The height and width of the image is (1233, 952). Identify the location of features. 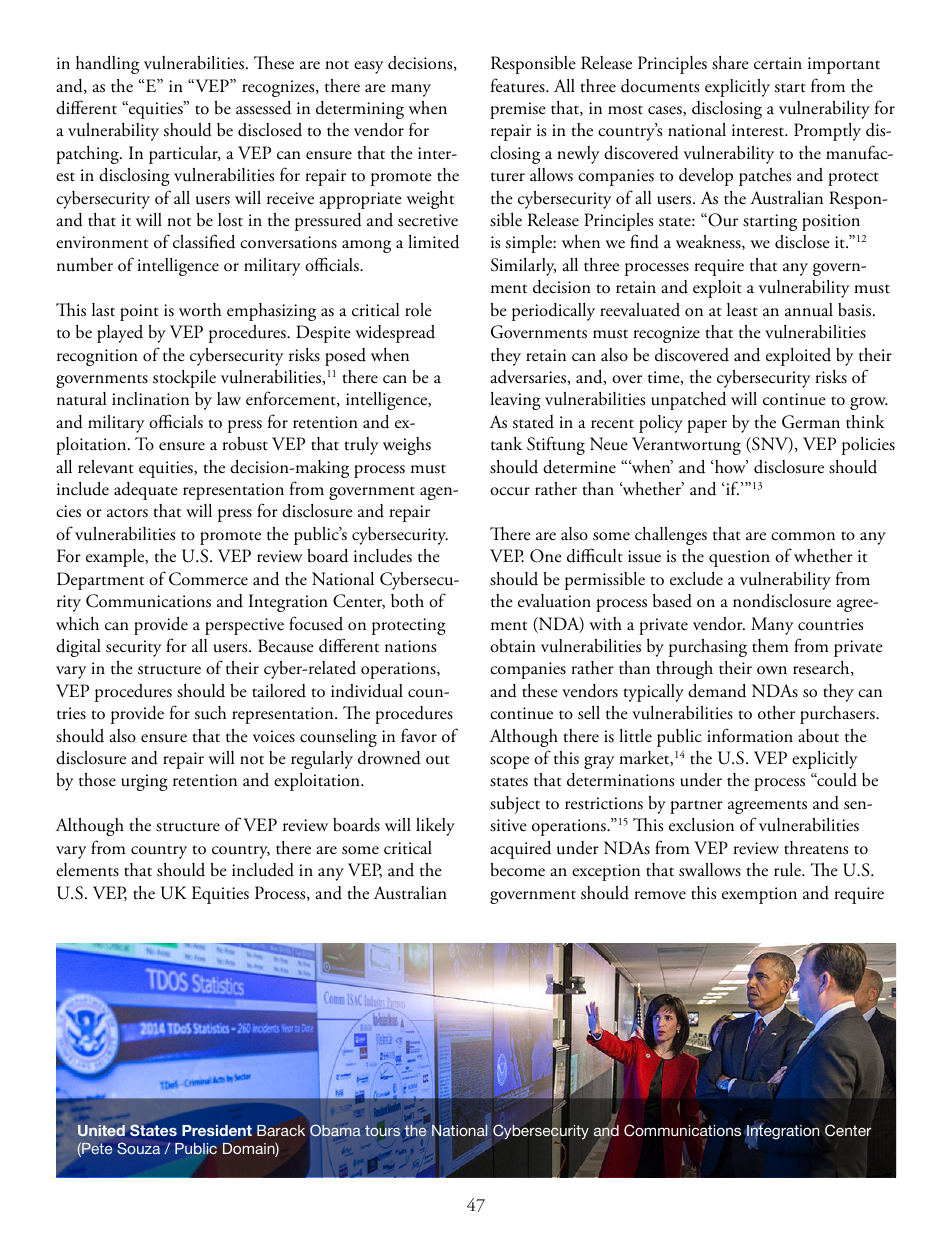
(519, 85).
